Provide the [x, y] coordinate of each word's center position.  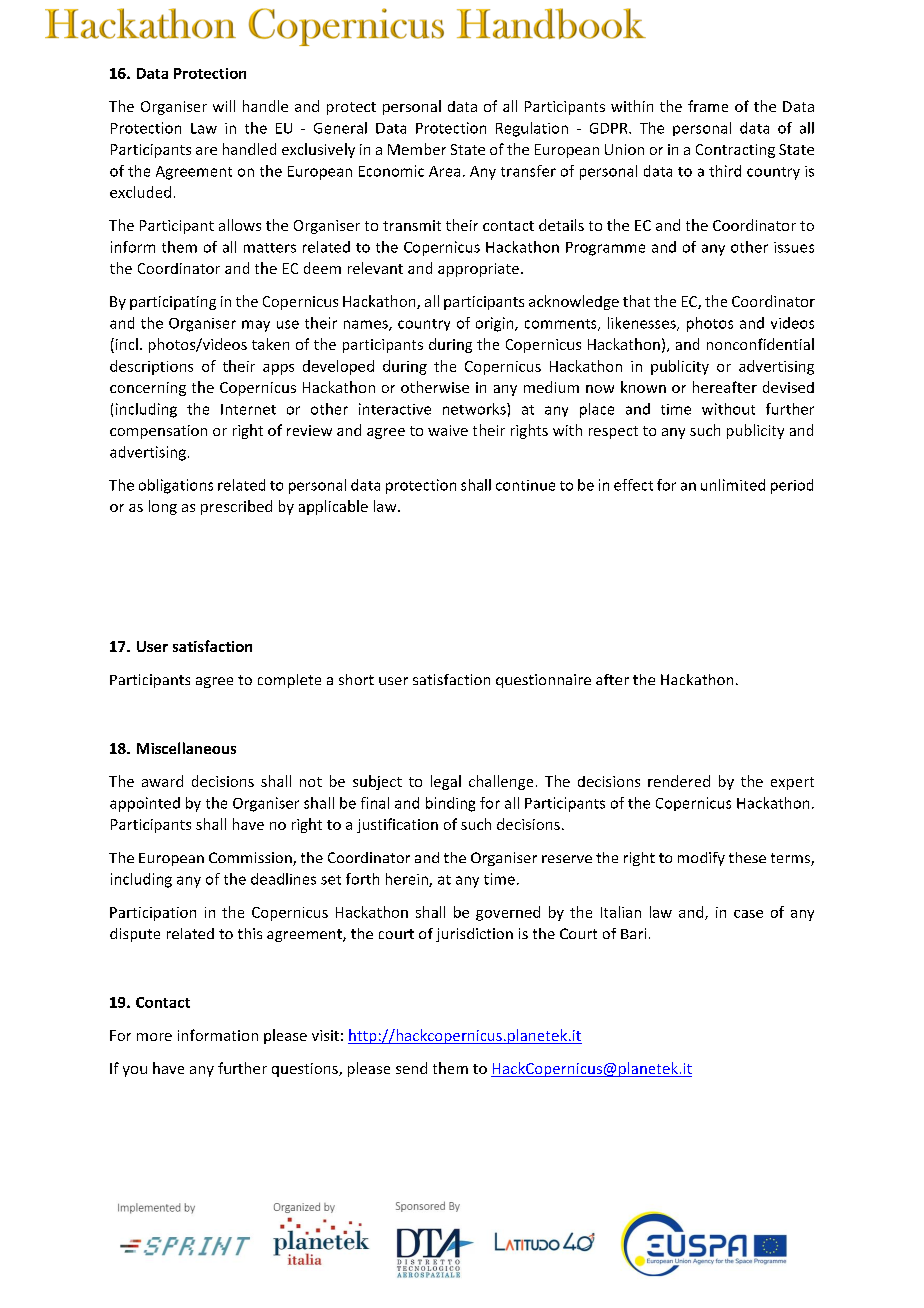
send [411, 1068]
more [154, 1037]
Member [417, 149]
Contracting [735, 151]
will [224, 106]
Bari [633, 933]
